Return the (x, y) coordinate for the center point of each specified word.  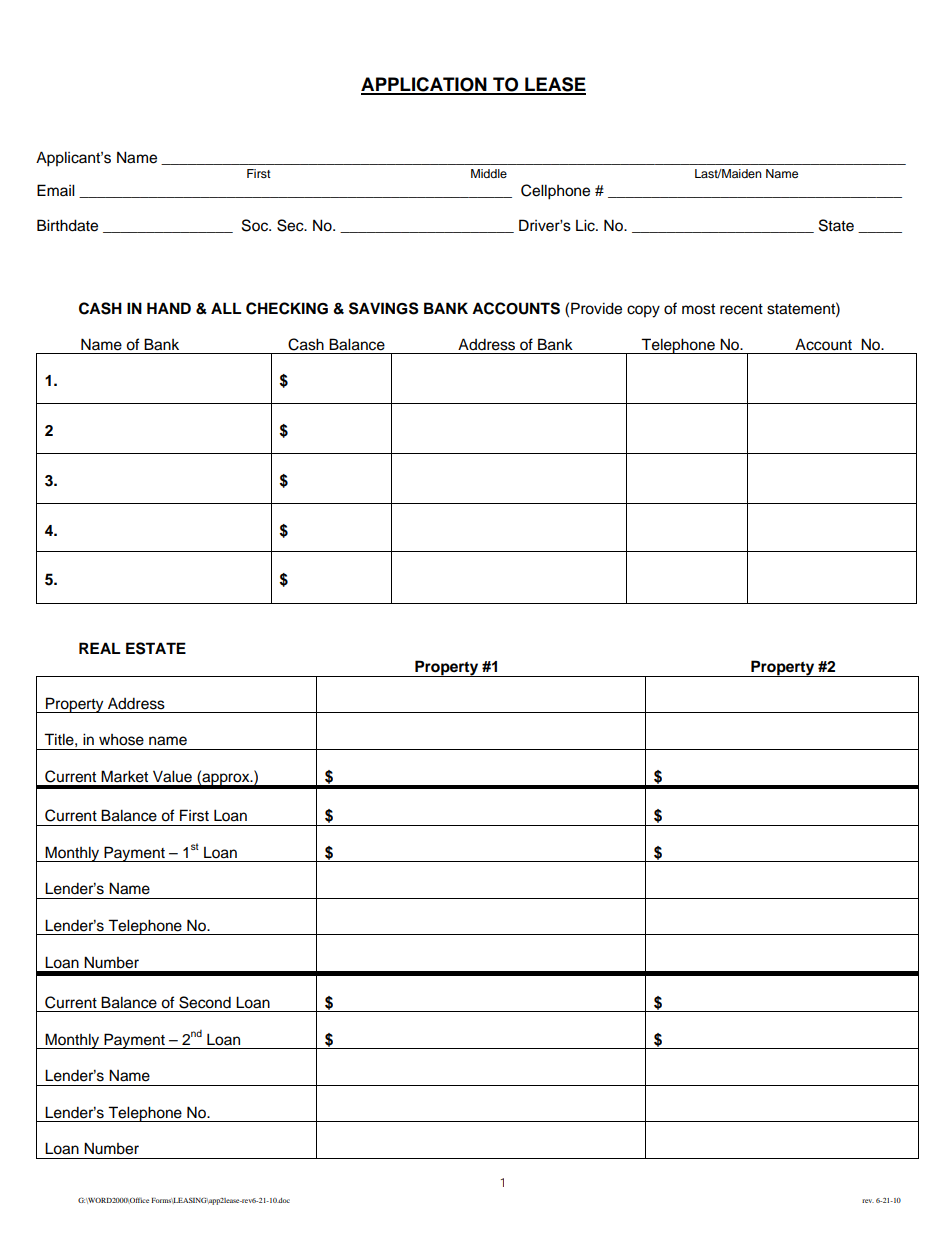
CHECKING (287, 308)
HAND (169, 308)
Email (56, 190)
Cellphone (555, 192)
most (698, 309)
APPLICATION (425, 85)
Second (205, 1002)
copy (643, 311)
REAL (100, 648)
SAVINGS (384, 308)
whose (121, 740)
